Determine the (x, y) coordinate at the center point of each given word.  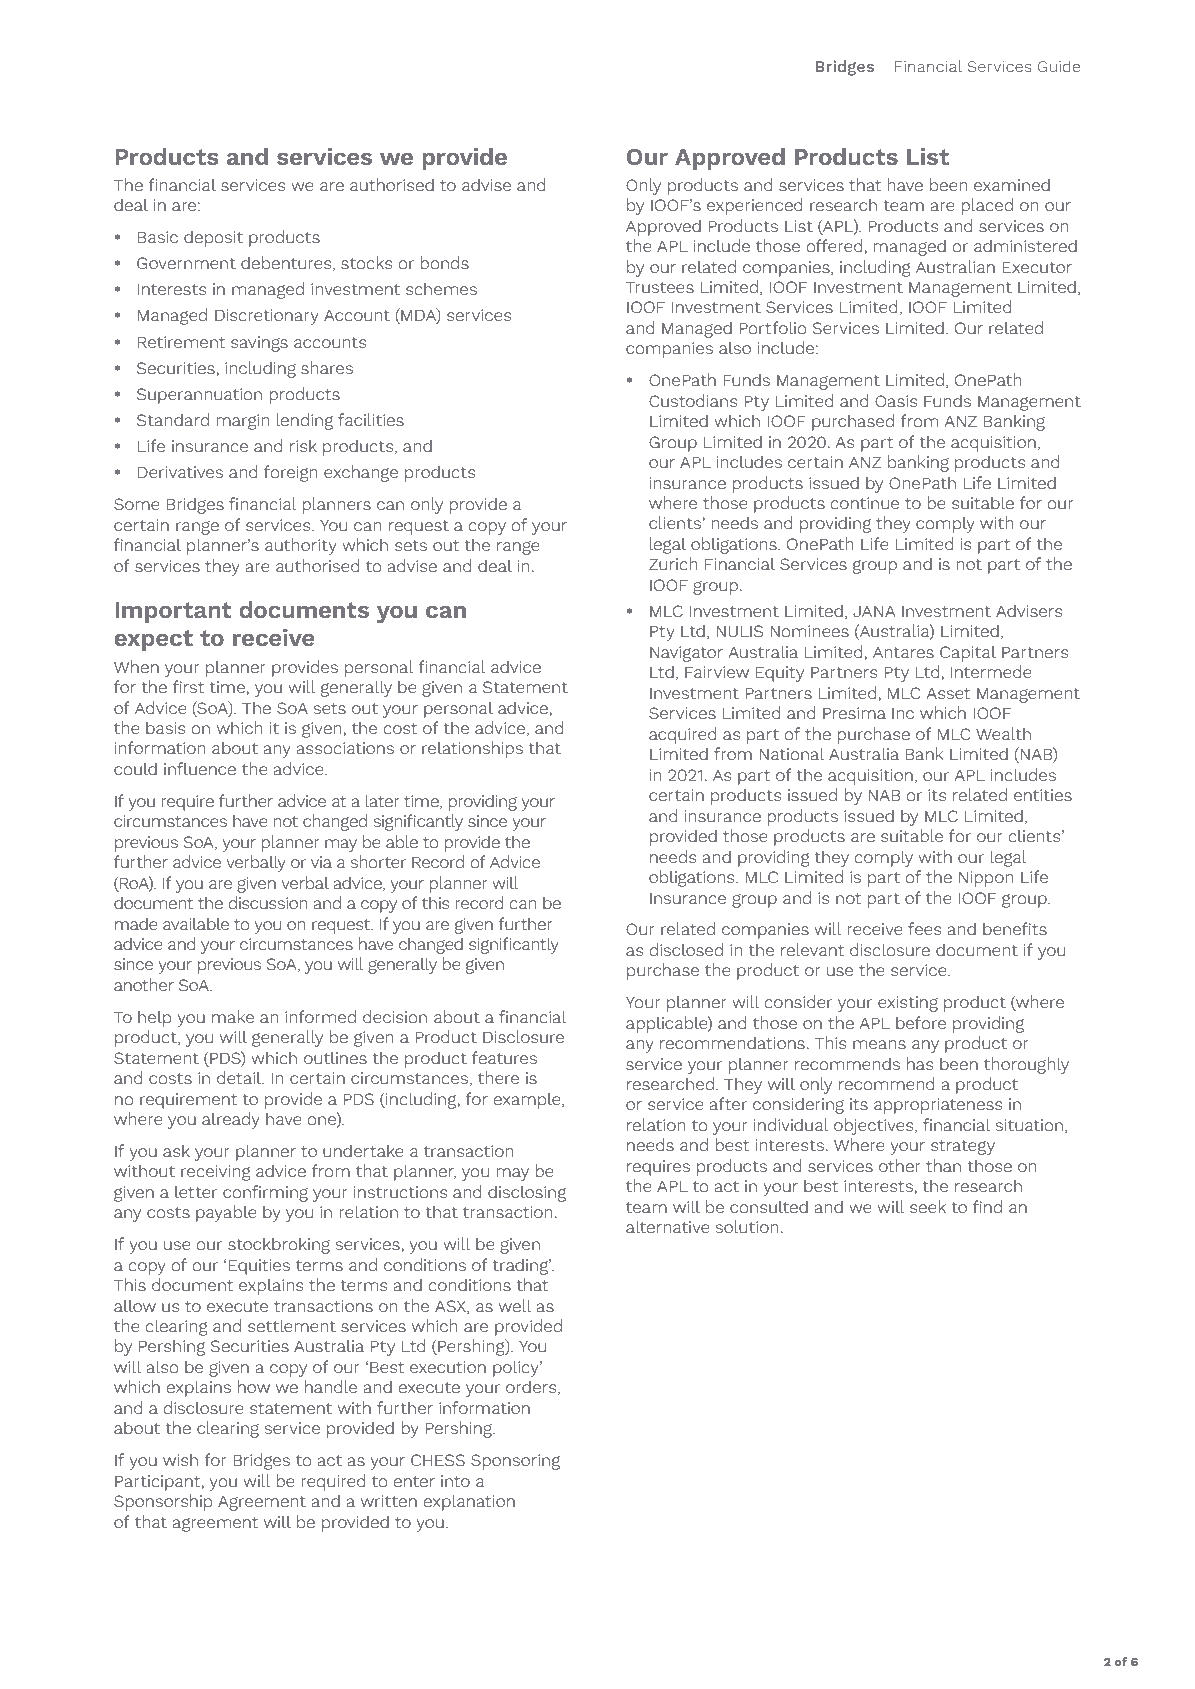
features (504, 1057)
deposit (213, 238)
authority (301, 546)
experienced (755, 206)
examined (1012, 184)
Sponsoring (515, 1462)
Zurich (673, 563)
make (233, 1016)
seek (928, 1206)
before (921, 1022)
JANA (874, 611)
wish (180, 1459)
